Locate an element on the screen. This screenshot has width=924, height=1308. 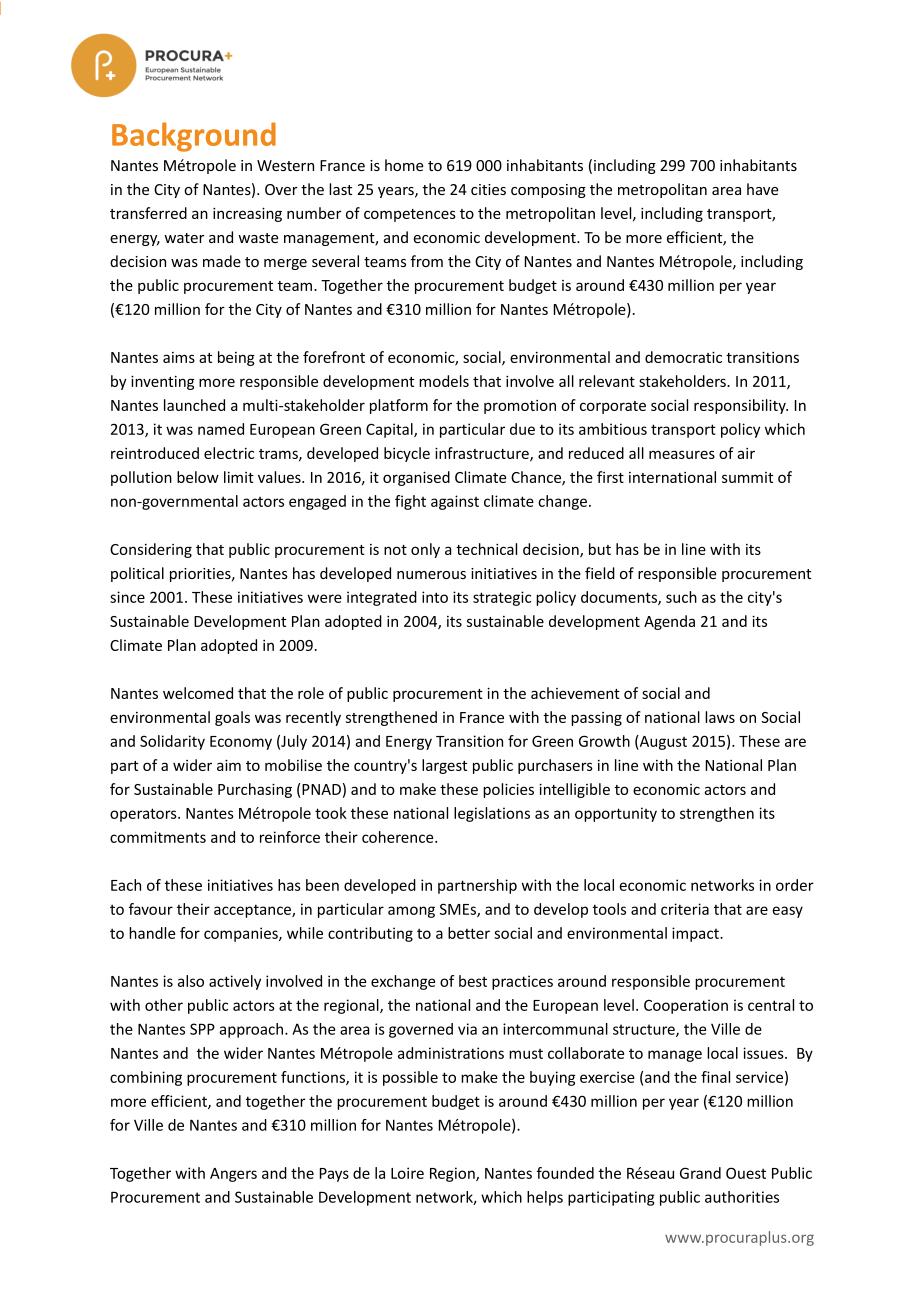
Angers is located at coordinates (233, 1175).
